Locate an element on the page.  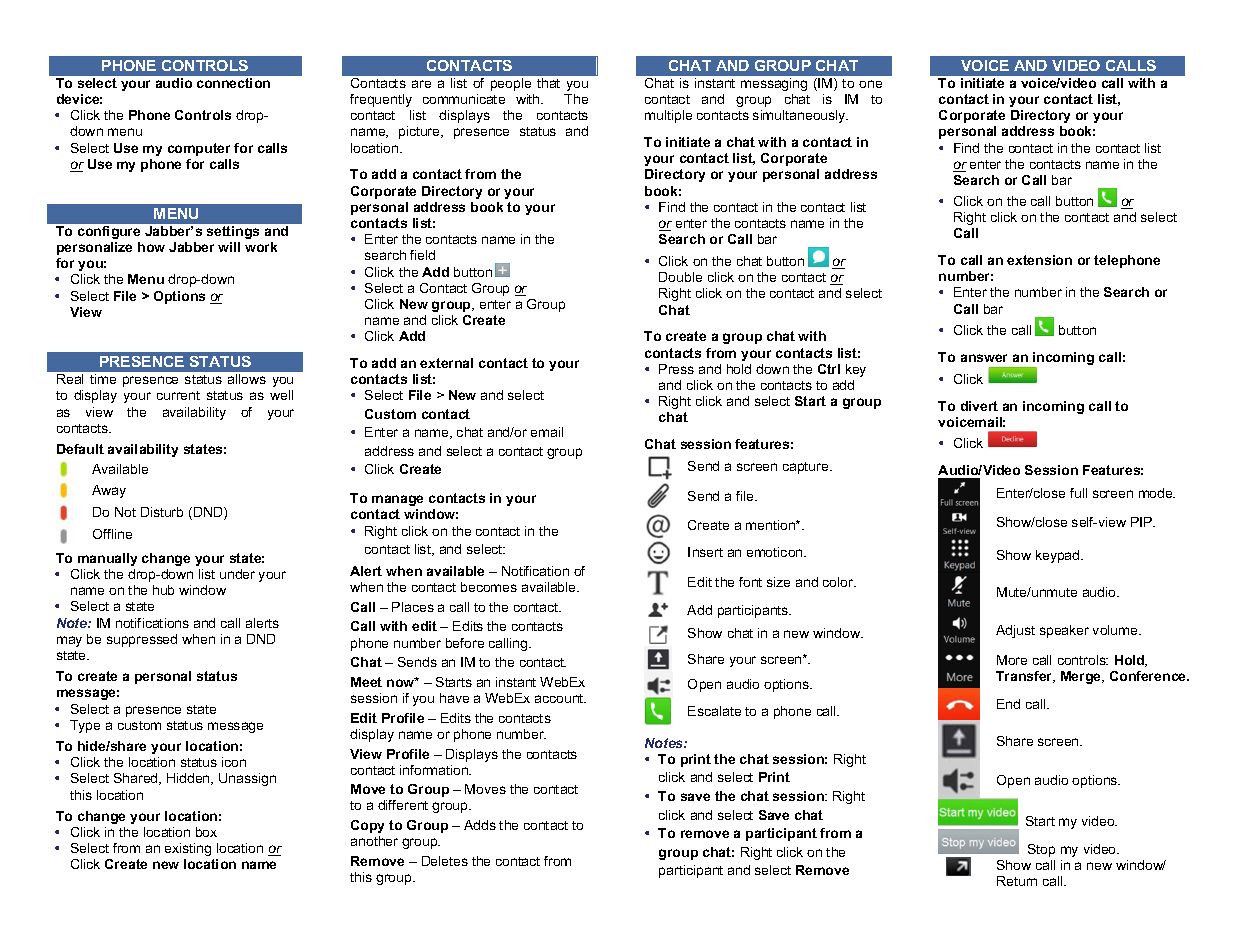
existing is located at coordinates (188, 849).
